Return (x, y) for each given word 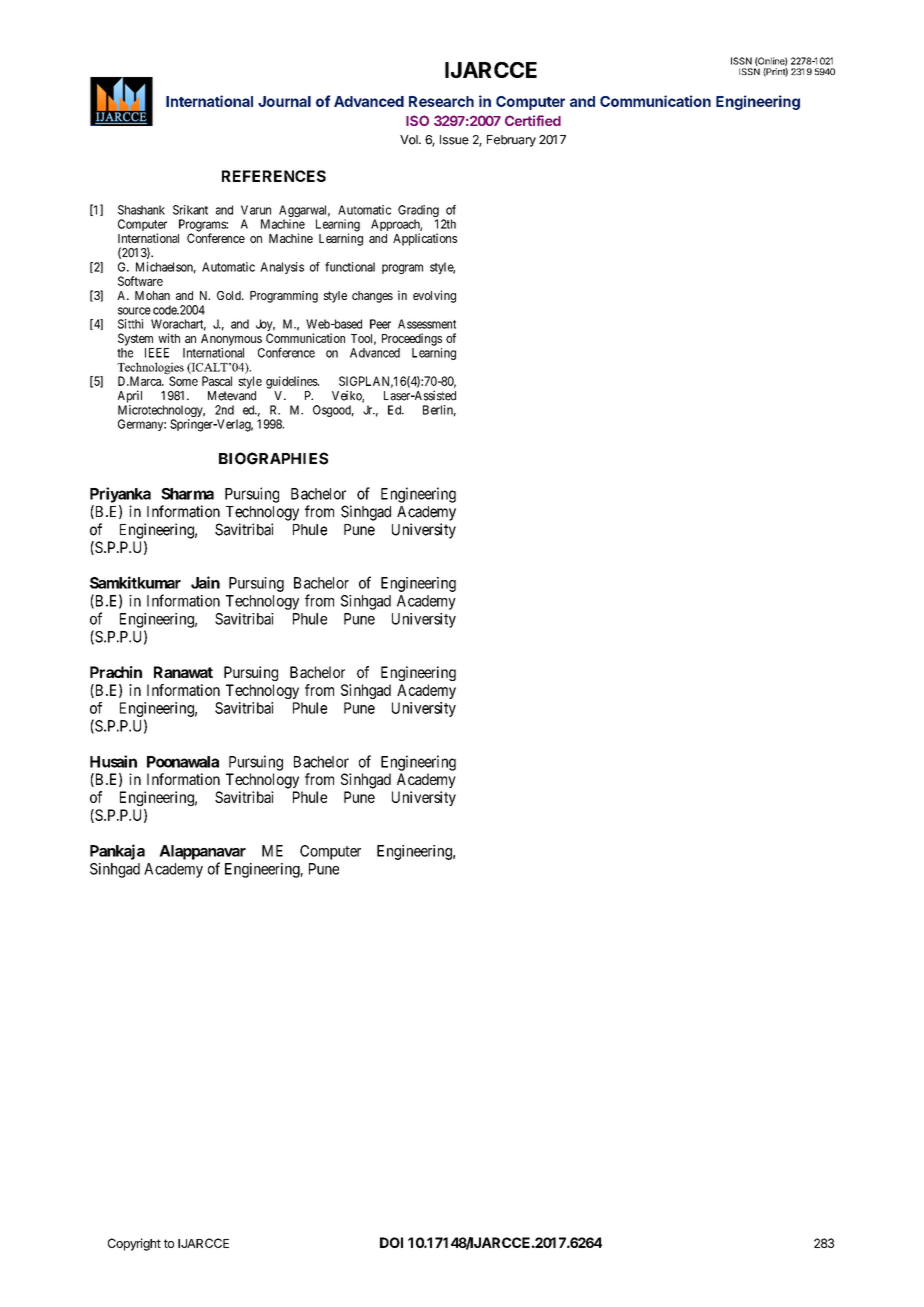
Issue (454, 140)
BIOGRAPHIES (273, 458)
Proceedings (412, 339)
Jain (205, 582)
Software (140, 281)
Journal (284, 101)
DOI (391, 1242)
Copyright (134, 1244)
